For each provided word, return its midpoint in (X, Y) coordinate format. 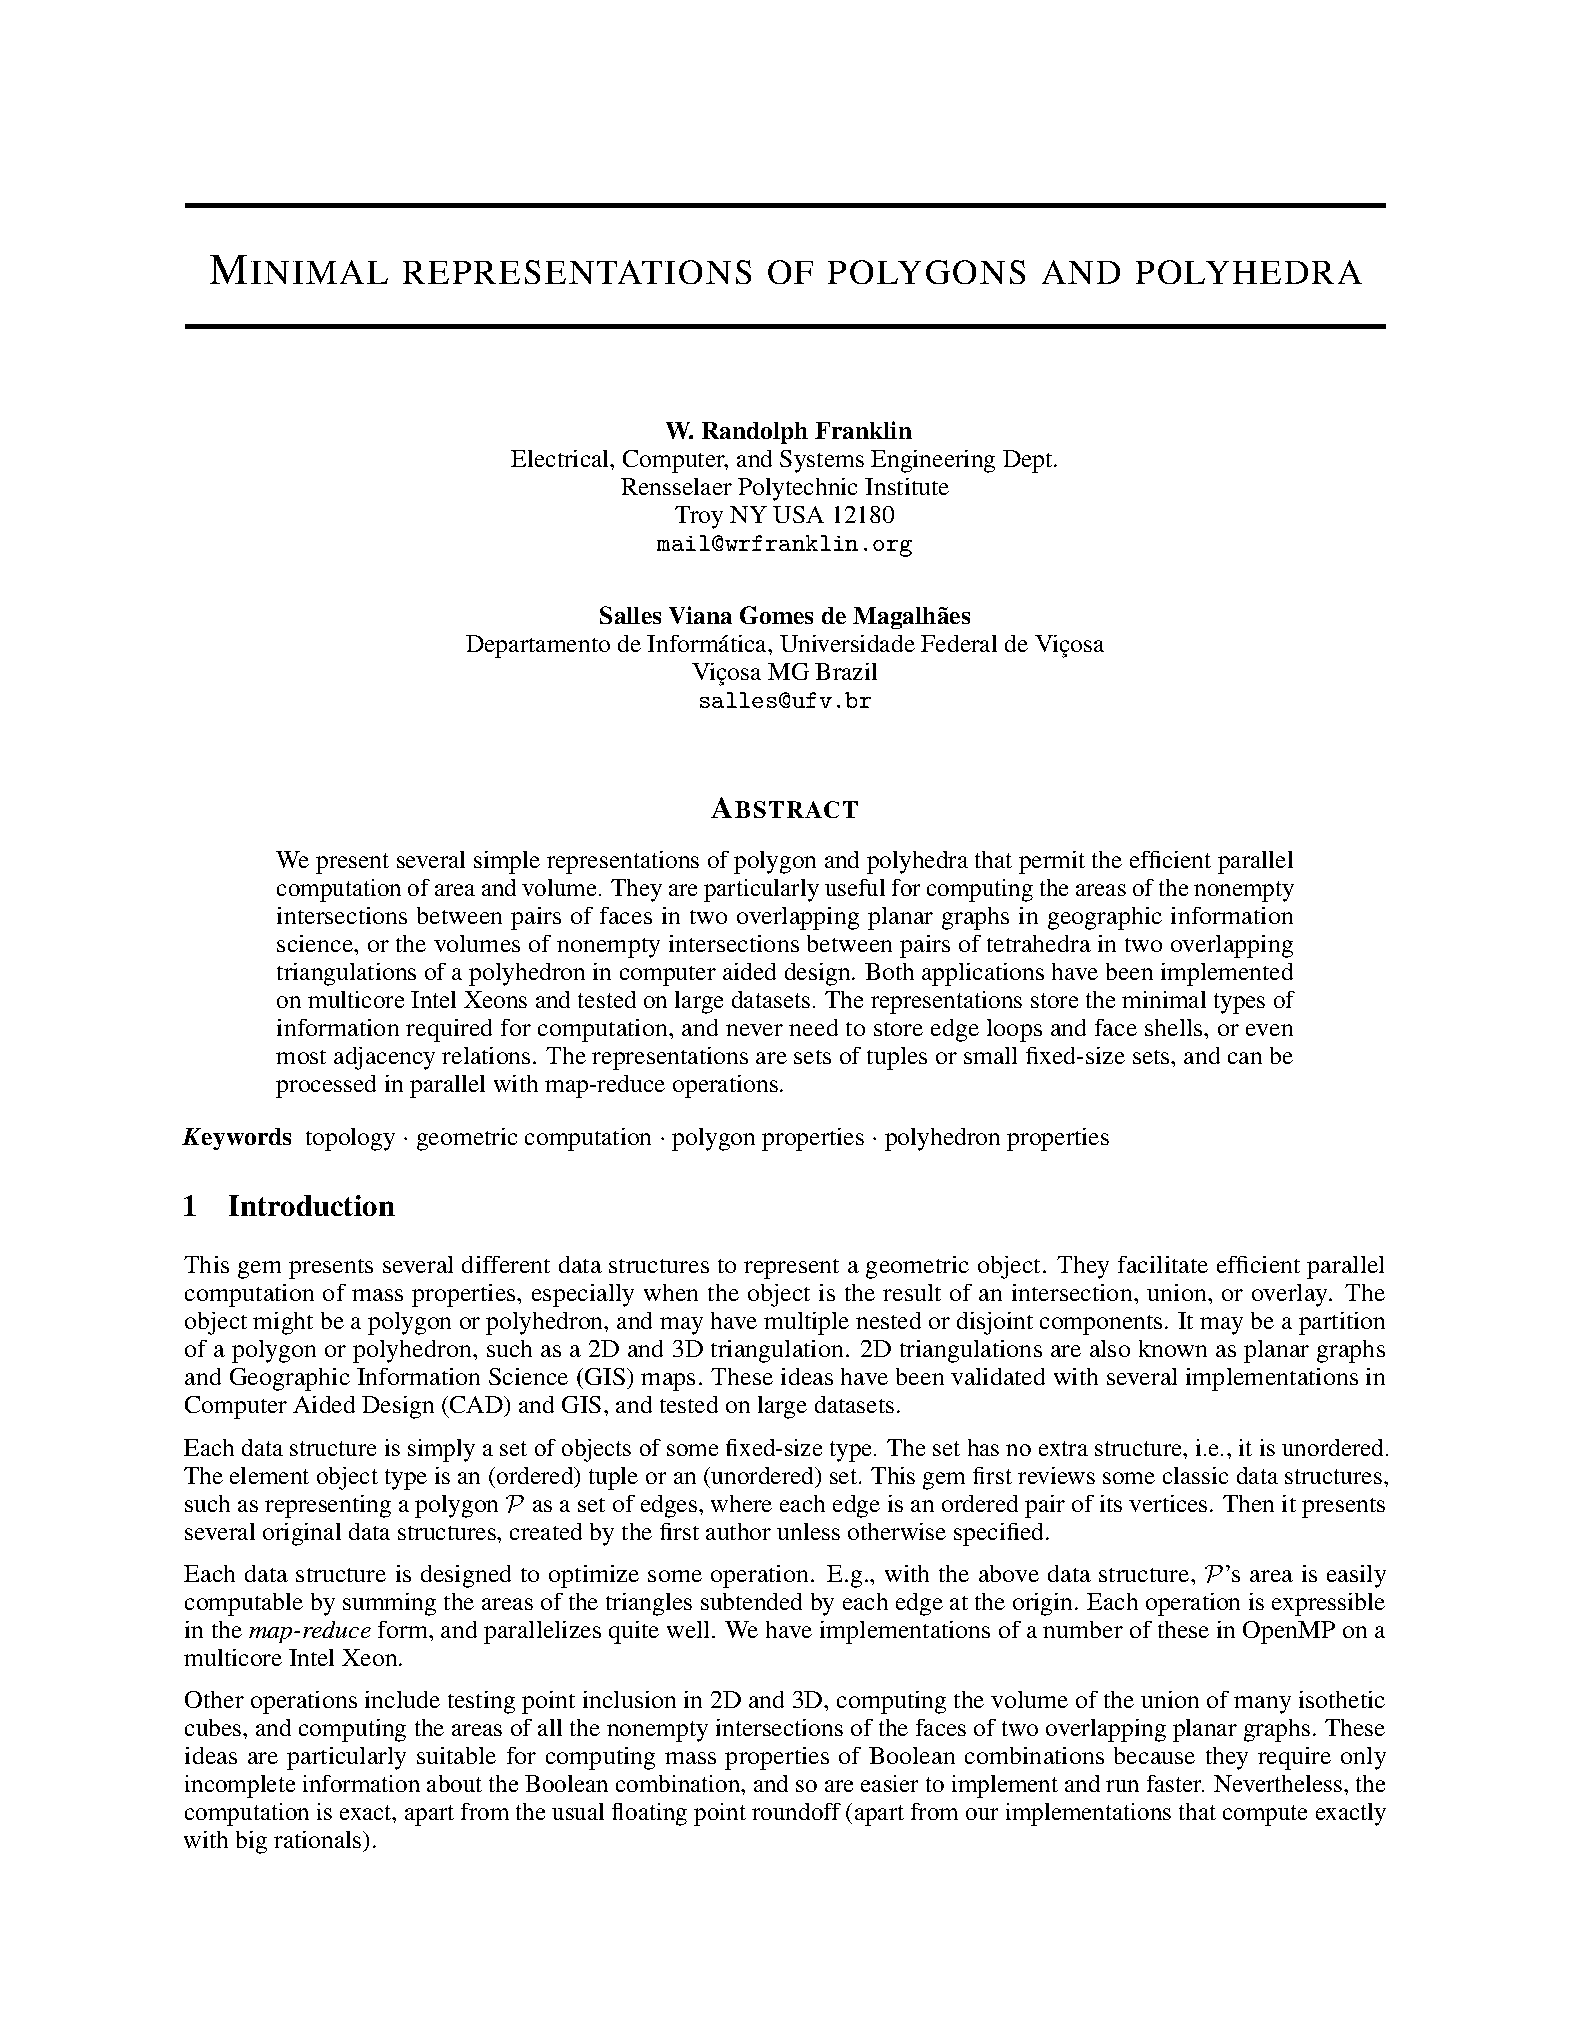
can (1245, 1058)
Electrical (561, 458)
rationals (319, 1839)
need (813, 1027)
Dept (1029, 461)
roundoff (796, 1811)
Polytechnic (797, 489)
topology (350, 1139)
